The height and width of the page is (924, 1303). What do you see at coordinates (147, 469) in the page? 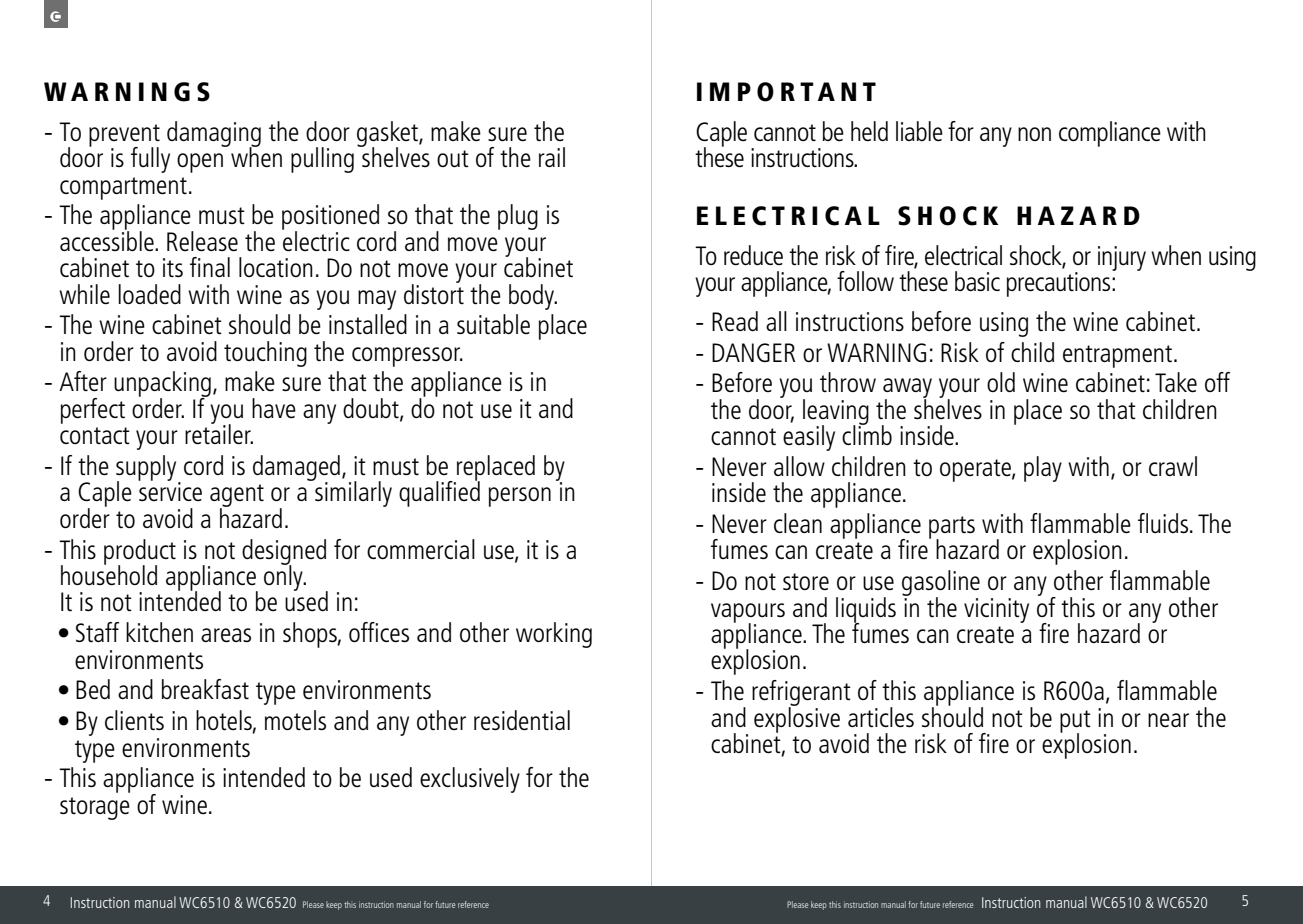
I see `supply` at bounding box center [147, 469].
